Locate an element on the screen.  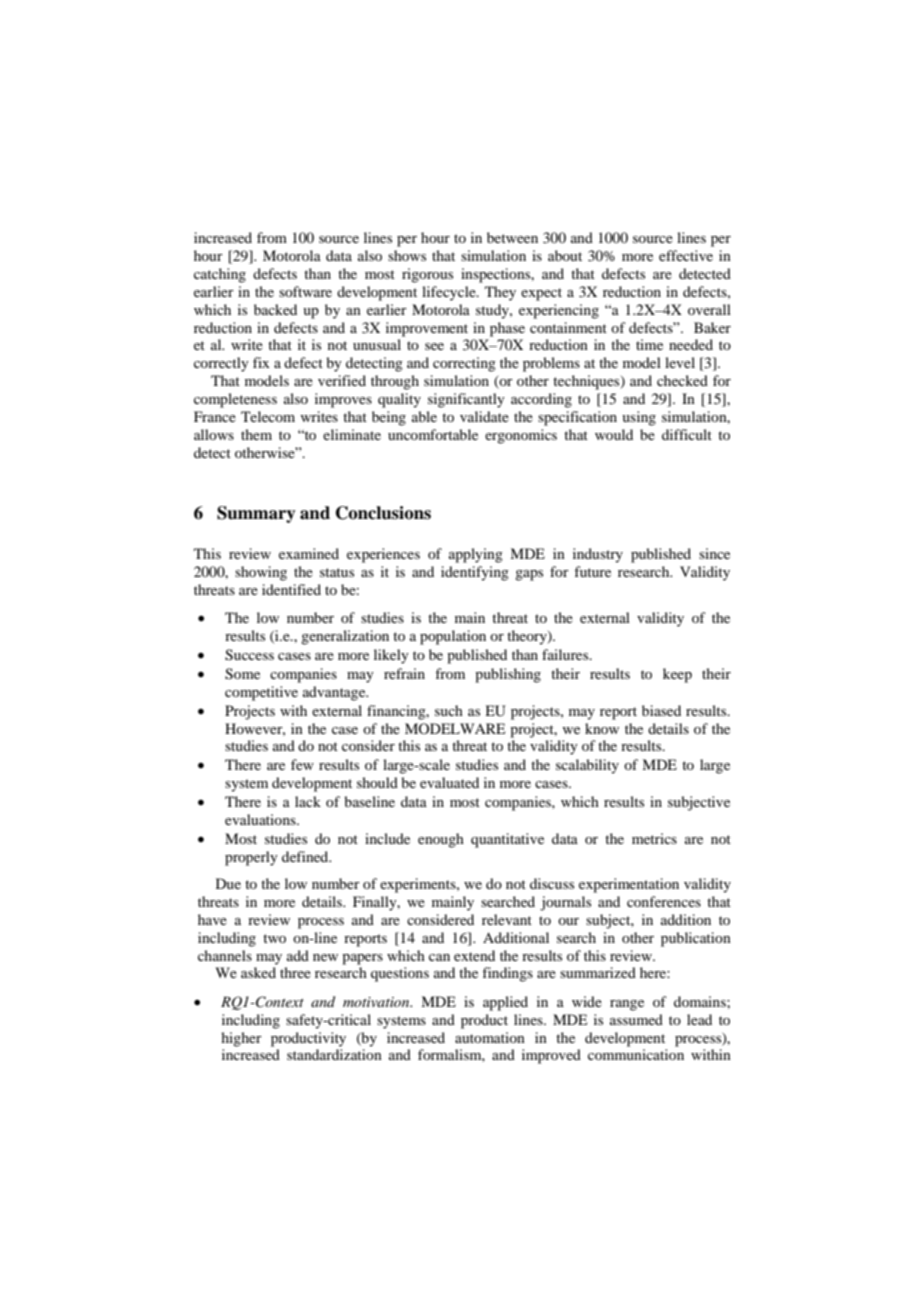
experimentation is located at coordinates (629, 885).
